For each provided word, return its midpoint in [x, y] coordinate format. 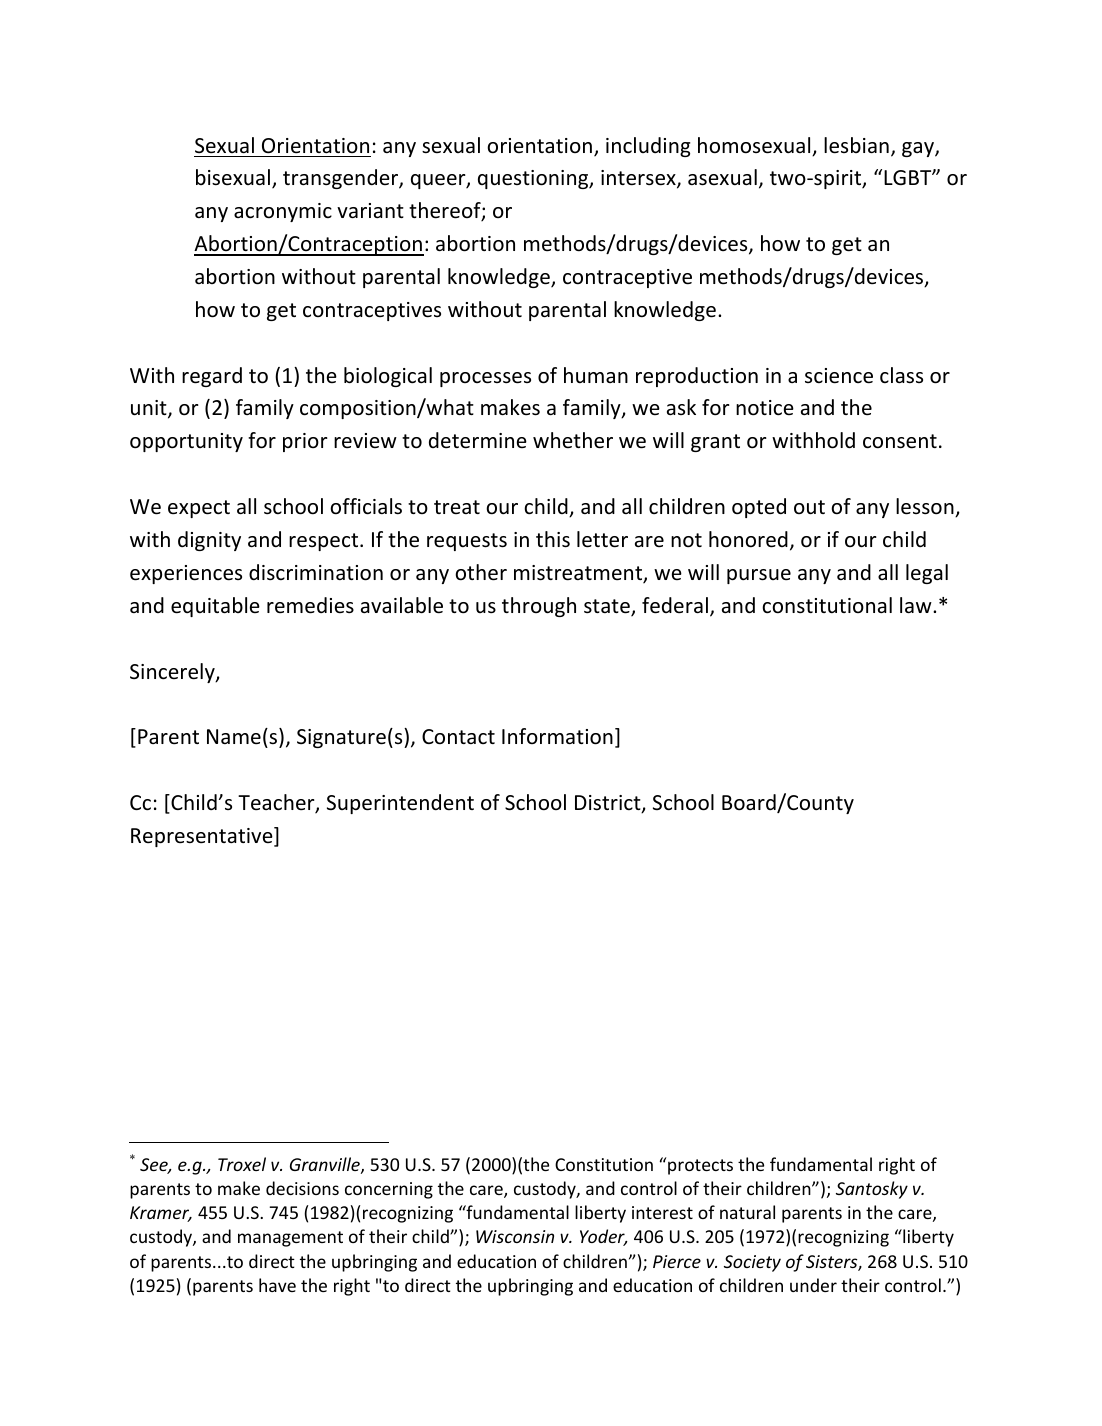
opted [759, 508]
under [813, 1285]
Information [557, 736]
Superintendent [400, 804]
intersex [639, 179]
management [290, 1239]
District [609, 804]
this [553, 539]
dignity [209, 541]
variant [370, 210]
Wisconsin [515, 1236]
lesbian [856, 145]
